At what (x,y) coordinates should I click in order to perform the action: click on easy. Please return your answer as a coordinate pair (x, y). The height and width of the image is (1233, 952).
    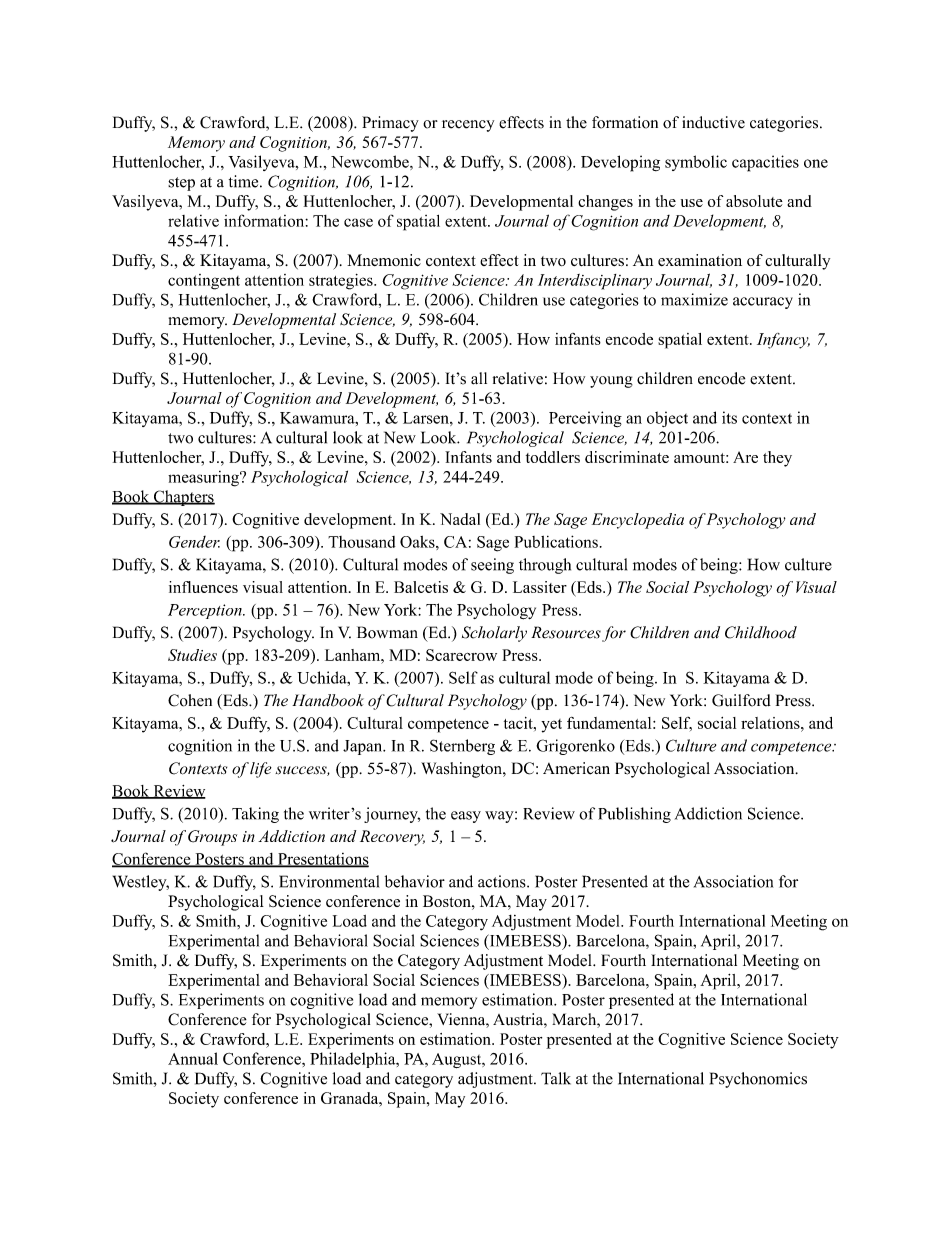
    Looking at the image, I should click on (466, 817).
